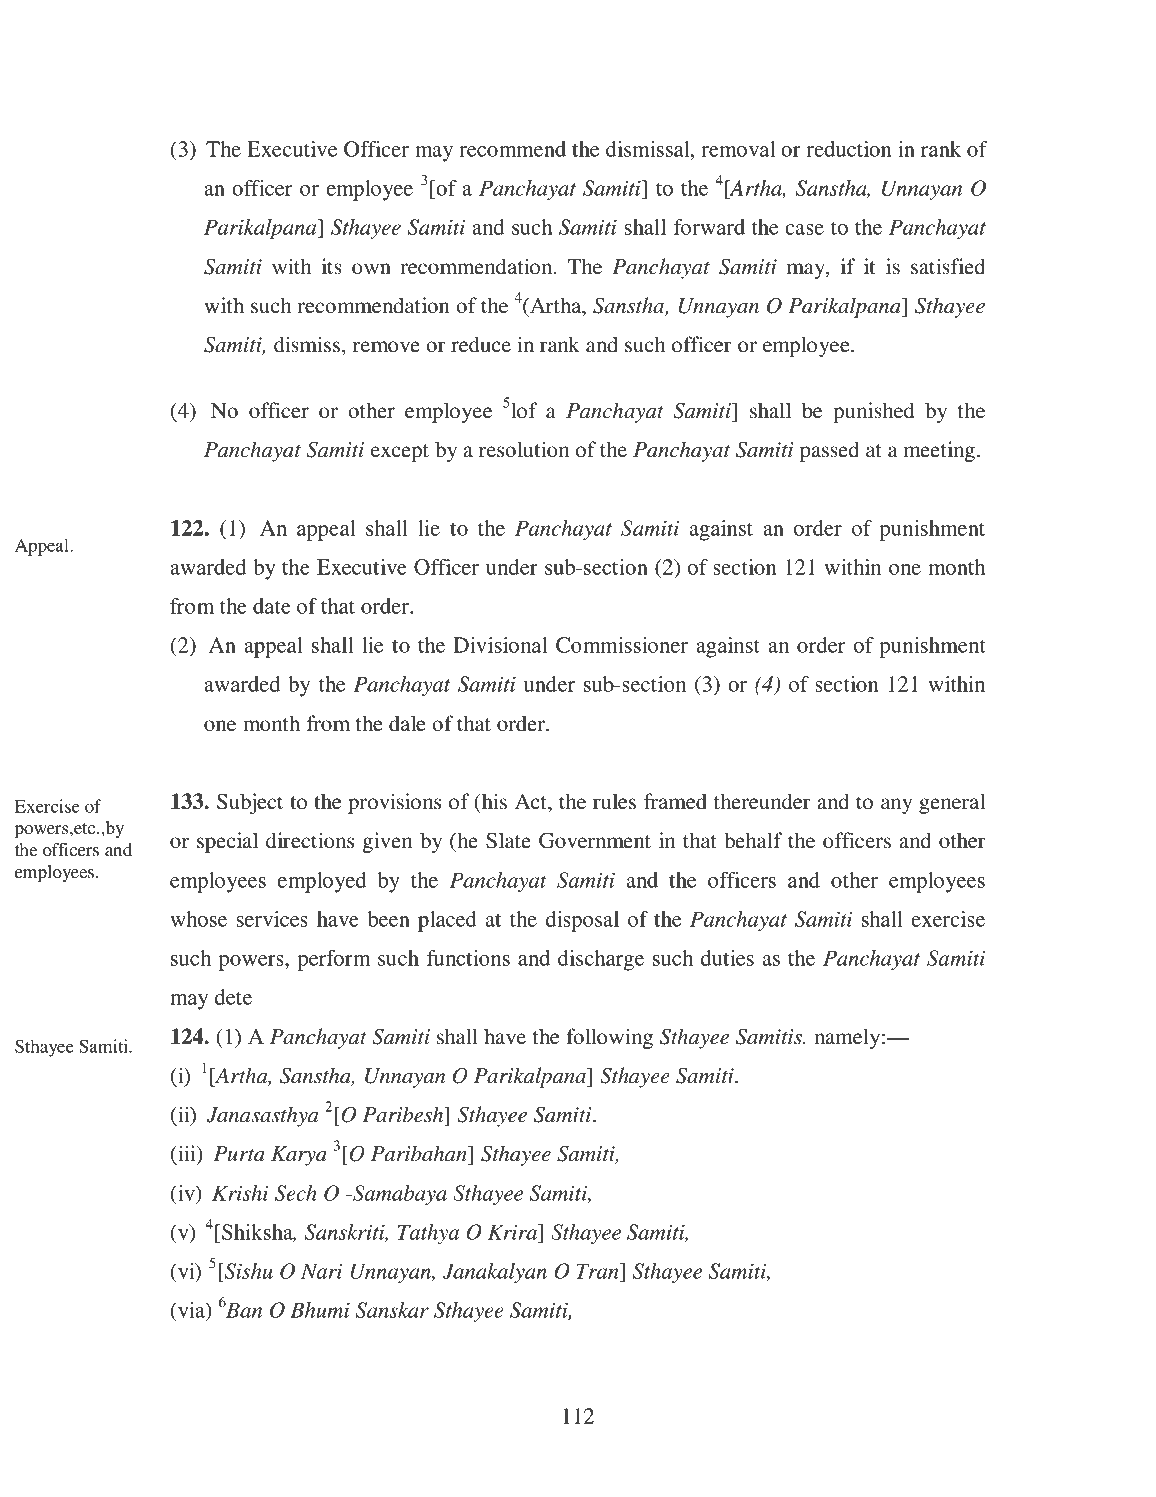 This screenshot has height=1497, width=1156. Describe the element at coordinates (849, 149) in the screenshot. I see `reduction` at that location.
